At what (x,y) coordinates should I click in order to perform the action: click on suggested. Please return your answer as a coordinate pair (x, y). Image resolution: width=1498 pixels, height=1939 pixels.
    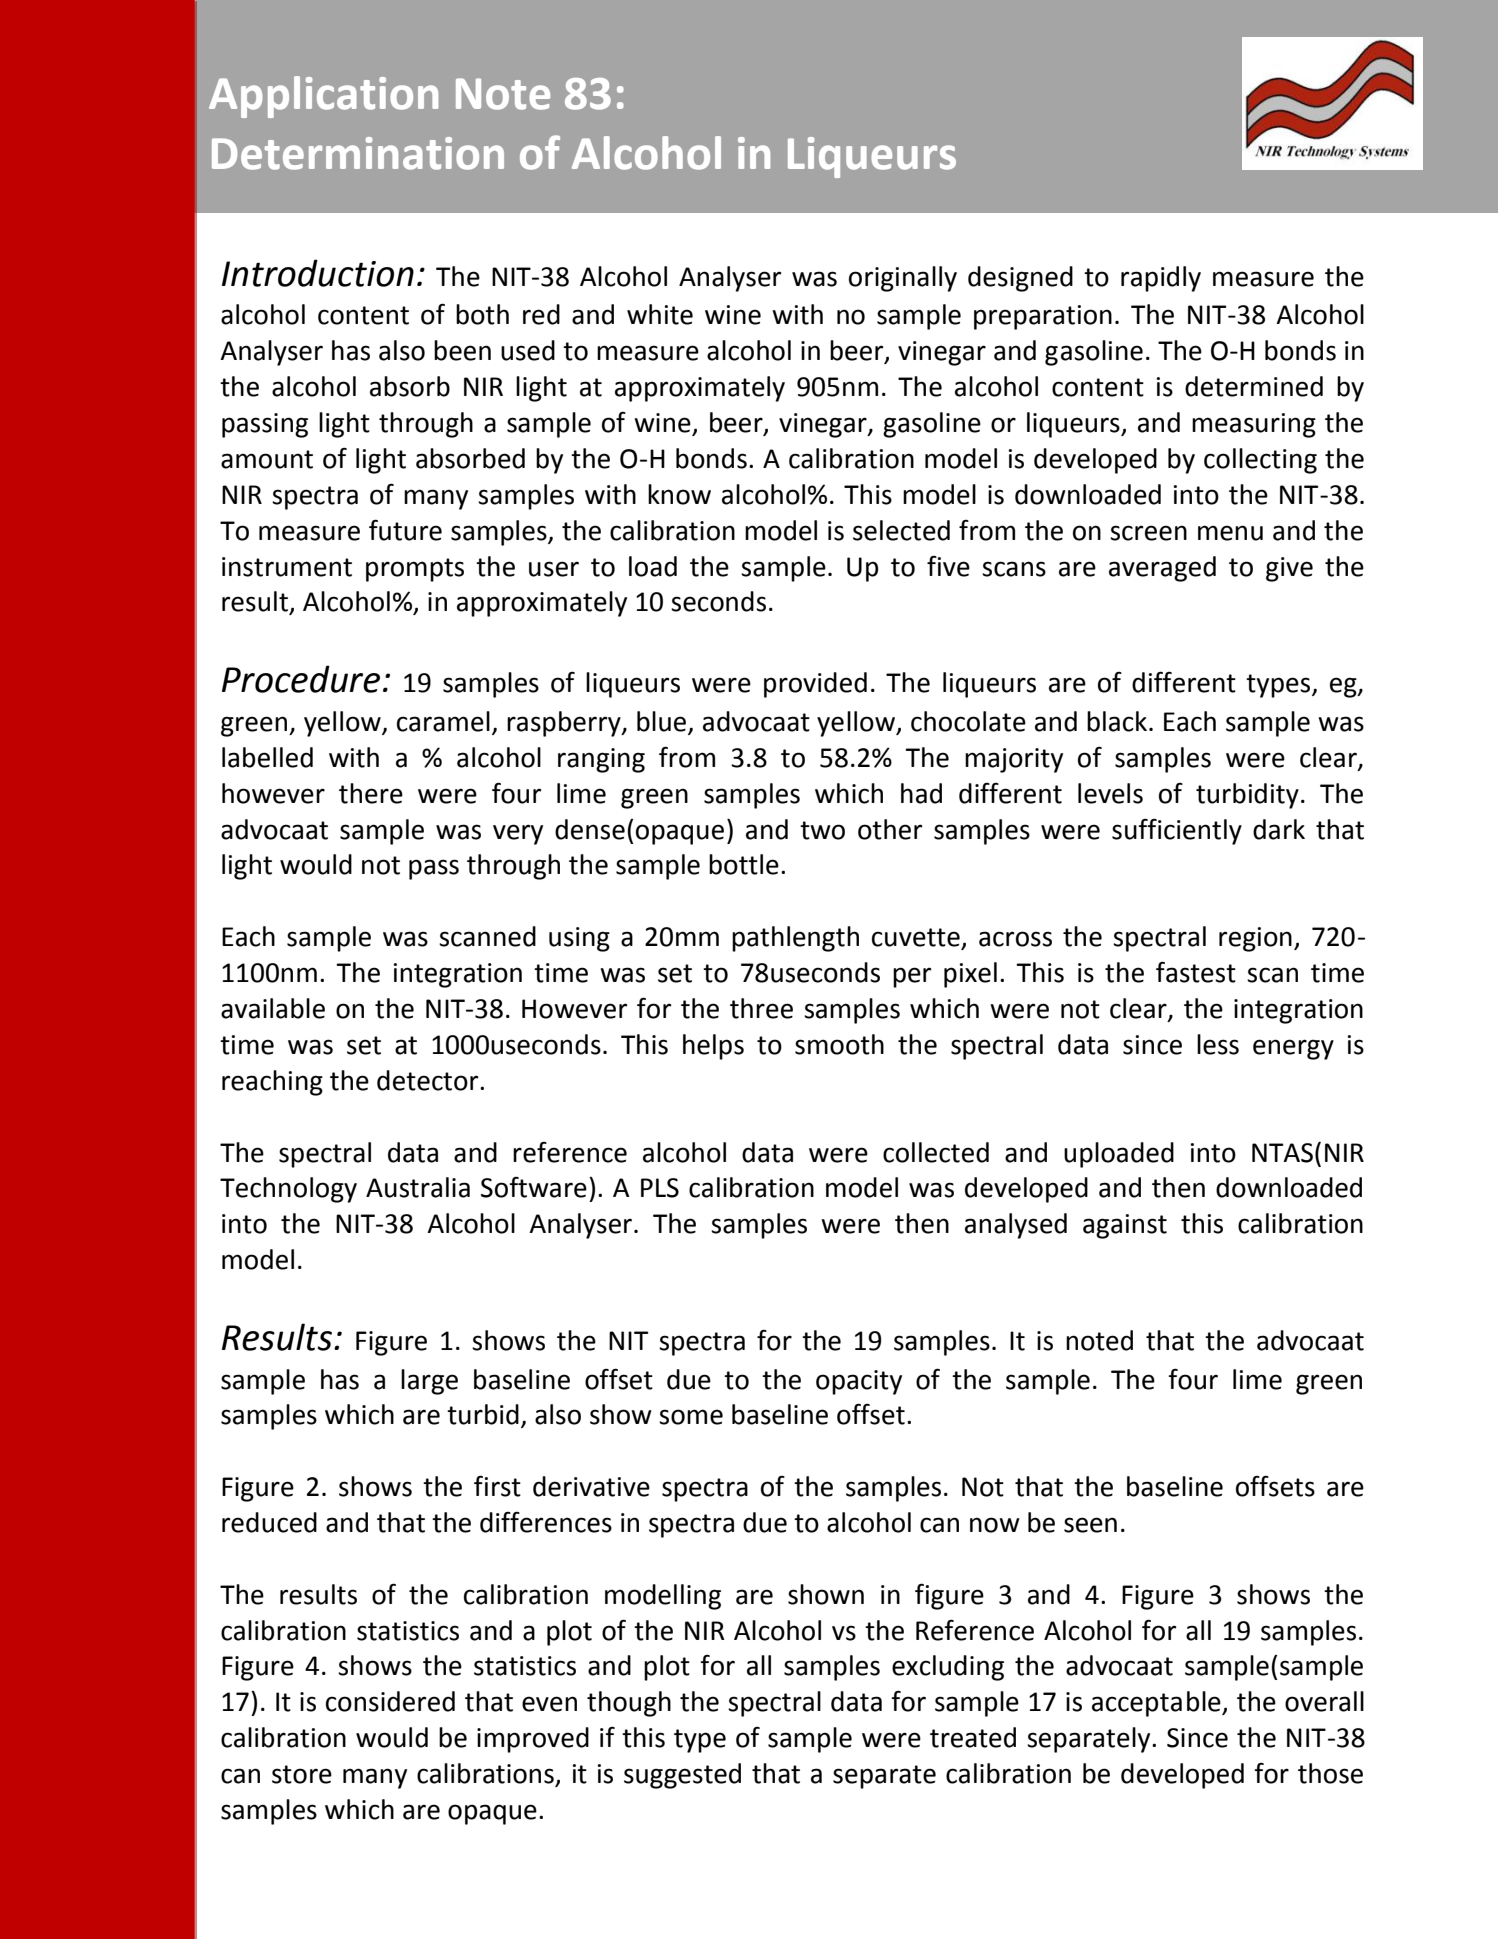
    Looking at the image, I should click on (682, 1776).
